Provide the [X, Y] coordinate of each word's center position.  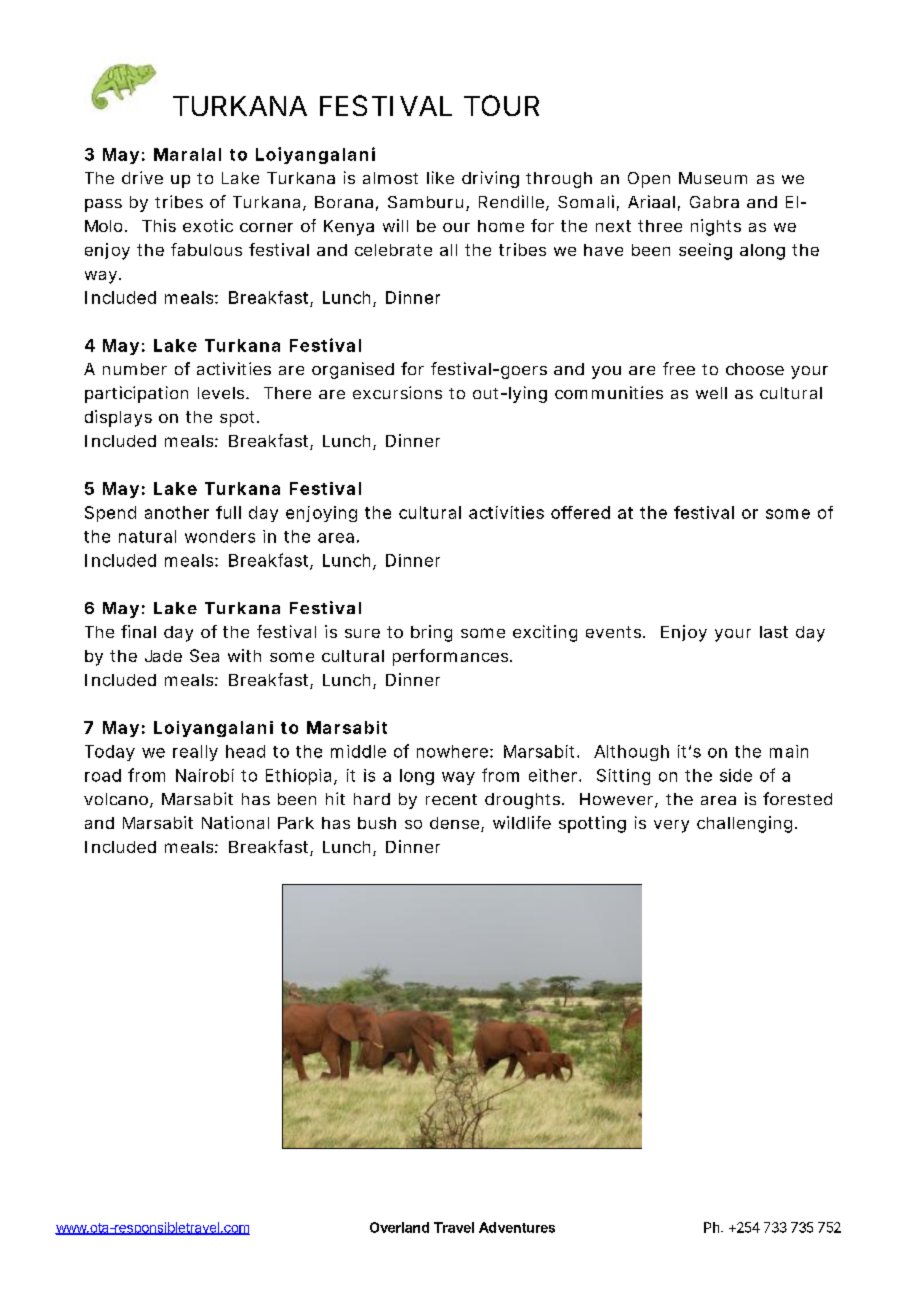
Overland [399, 1227]
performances [452, 657]
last [774, 632]
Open [649, 180]
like [440, 177]
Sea [204, 655]
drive [142, 177]
